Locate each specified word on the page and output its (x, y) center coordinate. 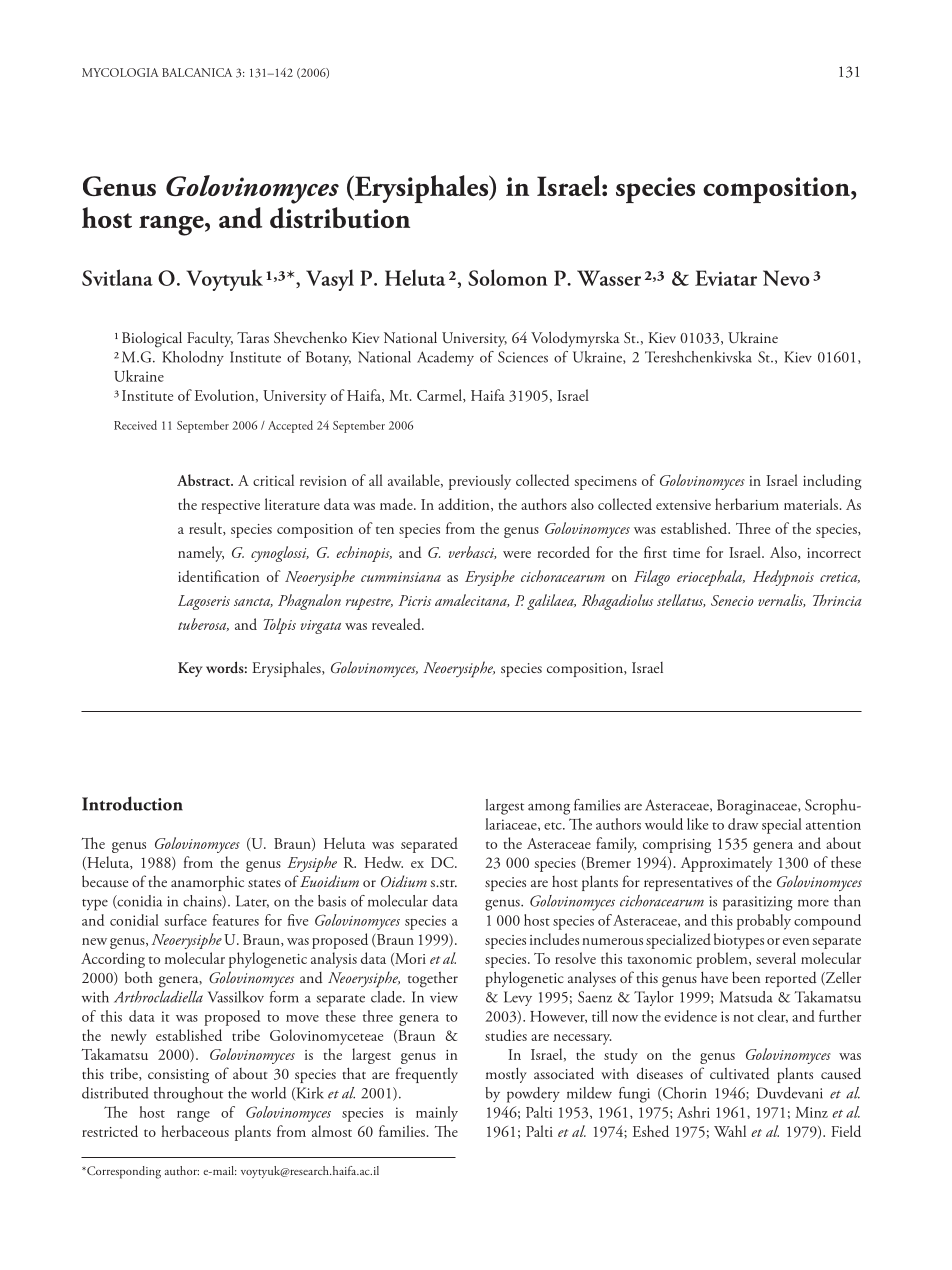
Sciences (523, 357)
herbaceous (195, 1131)
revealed (397, 624)
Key (190, 669)
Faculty (210, 339)
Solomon (508, 277)
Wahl (730, 1131)
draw (743, 824)
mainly (437, 1114)
